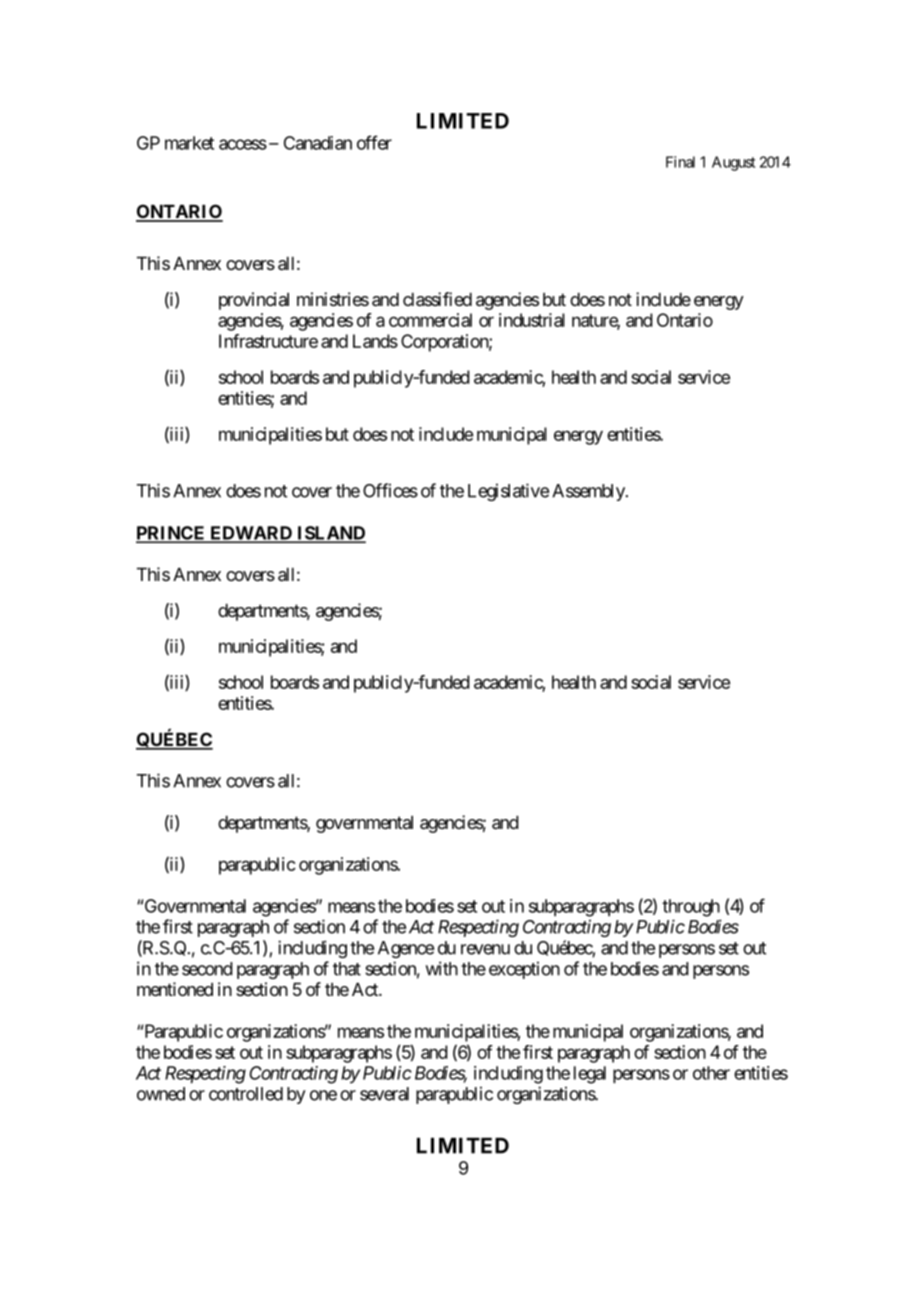 This screenshot has height=1308, width=924. What do you see at coordinates (189, 143) in the screenshot?
I see `market` at bounding box center [189, 143].
